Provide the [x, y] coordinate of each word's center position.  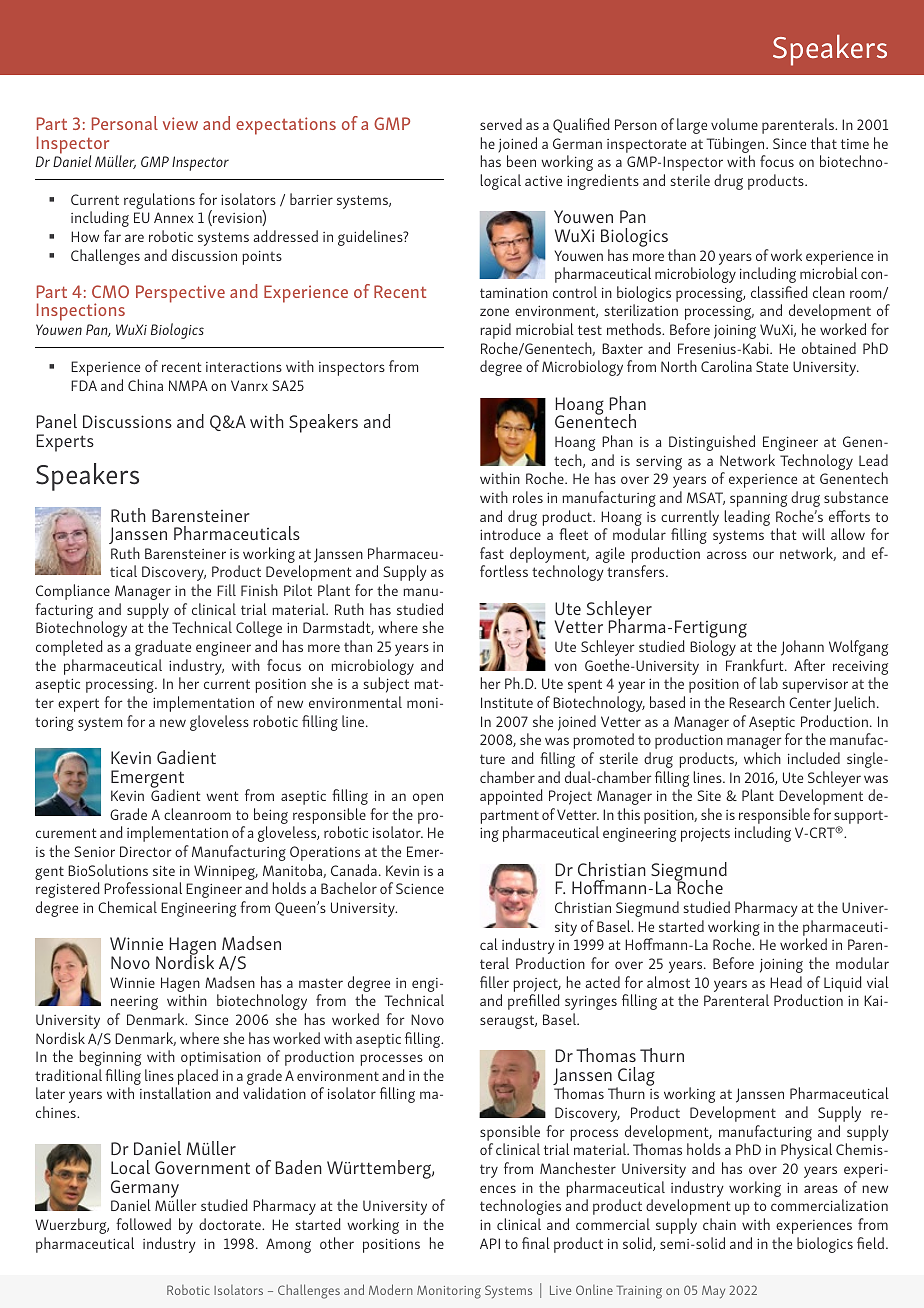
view [180, 123]
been [521, 161]
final [536, 1243]
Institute [507, 702]
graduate [163, 648]
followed [143, 1224]
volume [734, 124]
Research [757, 702]
